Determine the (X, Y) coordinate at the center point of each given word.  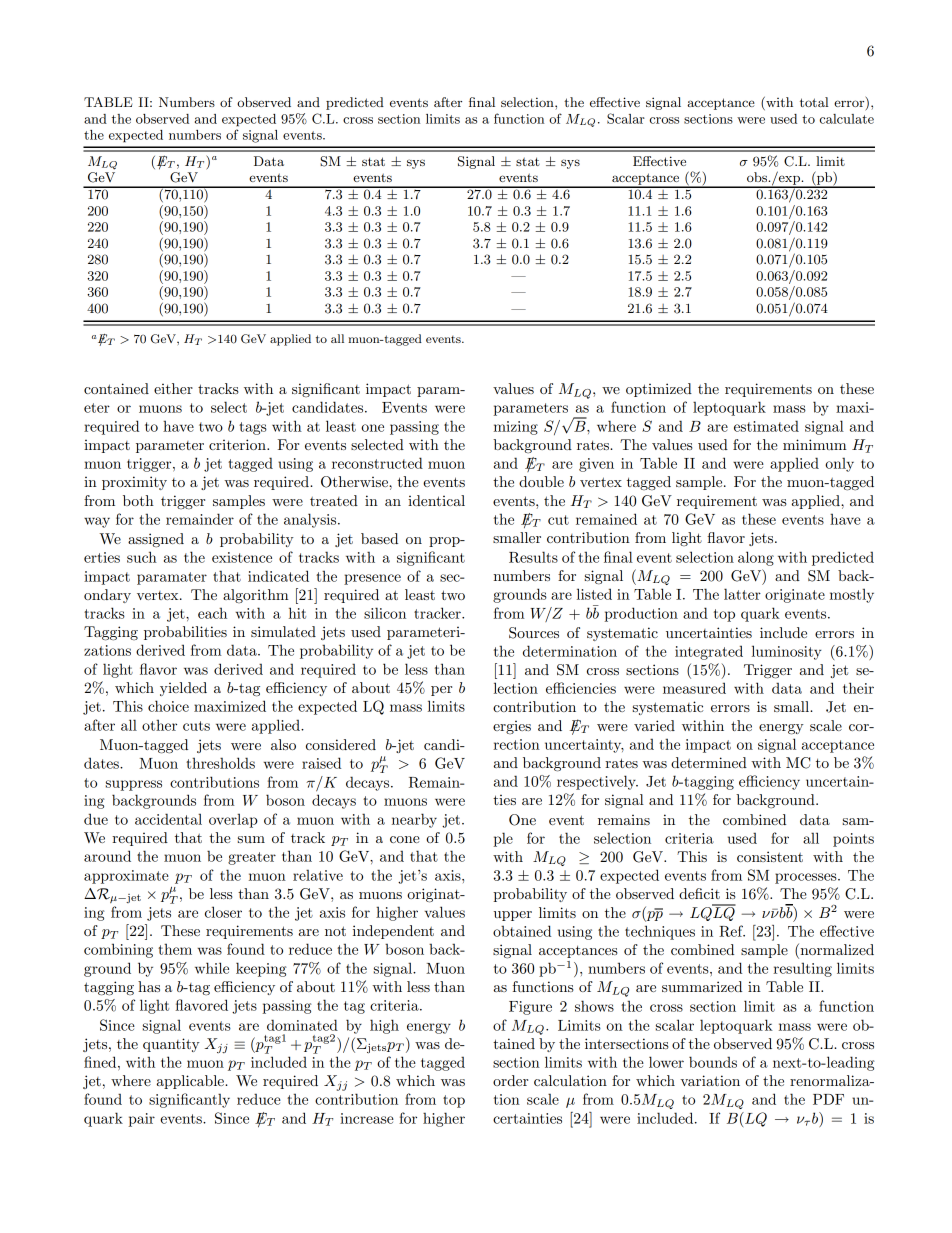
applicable (191, 1082)
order (510, 1080)
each (212, 613)
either (173, 388)
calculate (847, 119)
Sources (534, 633)
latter (742, 594)
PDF (828, 1099)
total (814, 102)
